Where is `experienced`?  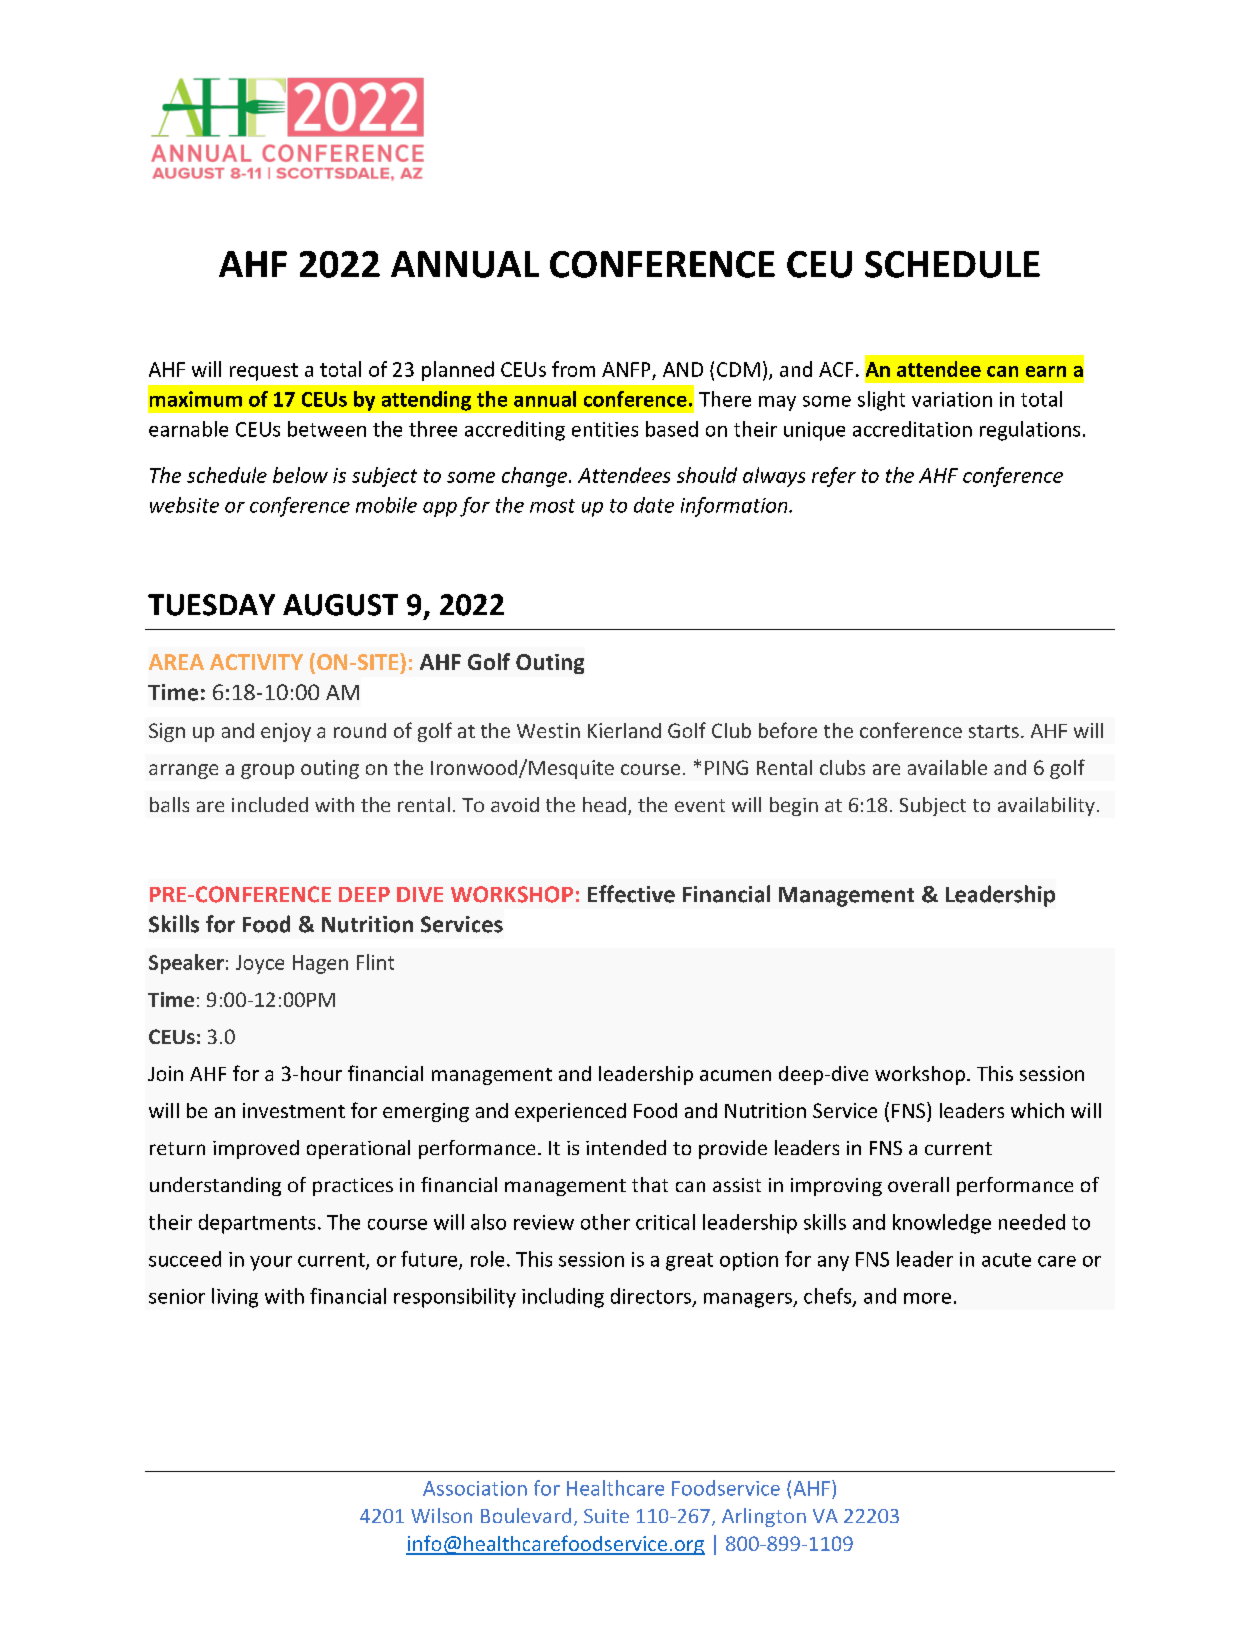
experienced is located at coordinates (570, 1112).
